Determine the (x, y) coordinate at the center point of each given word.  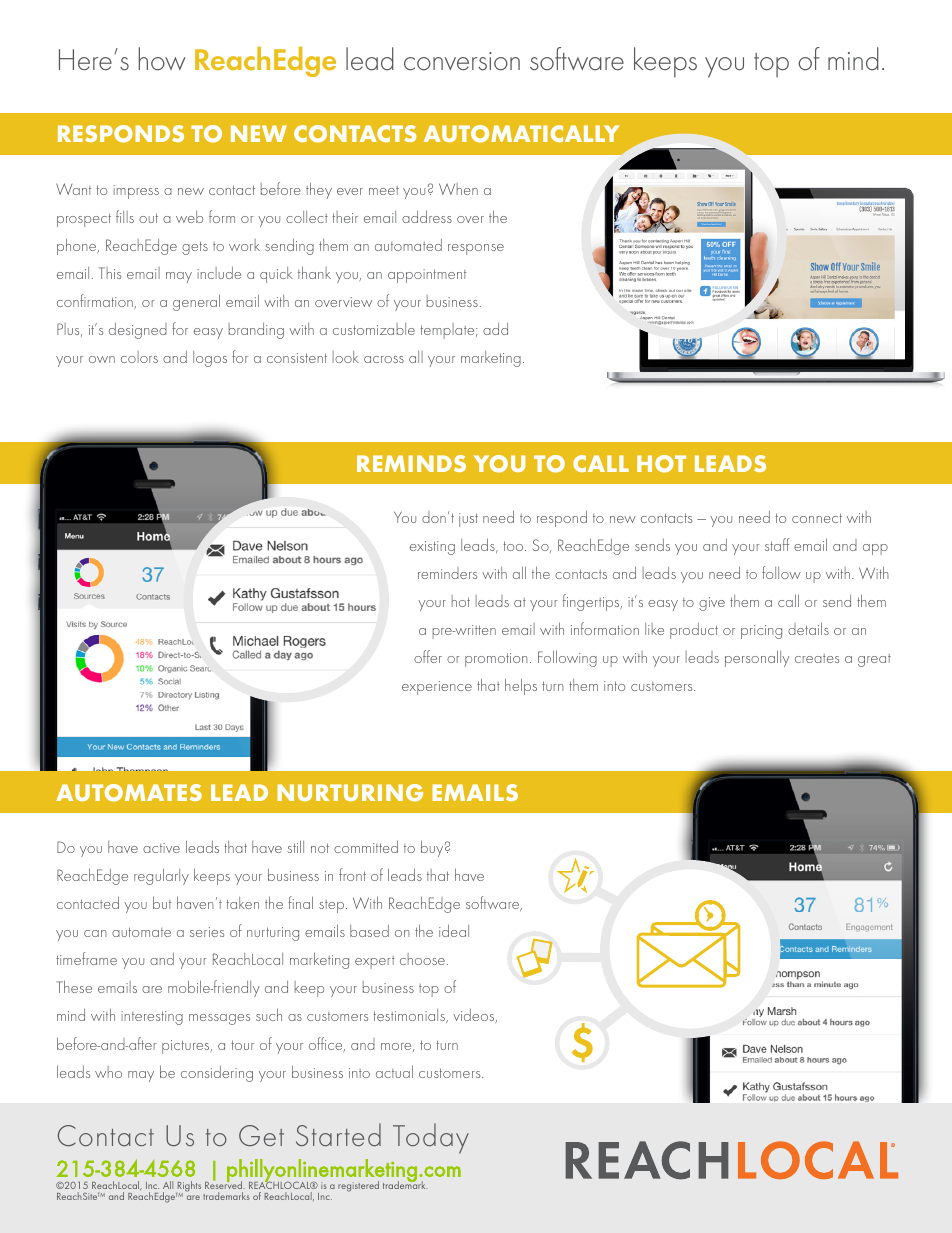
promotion (496, 660)
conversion (462, 61)
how (162, 59)
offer (428, 656)
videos (475, 1016)
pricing (761, 632)
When (458, 189)
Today (431, 1138)
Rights (188, 1187)
